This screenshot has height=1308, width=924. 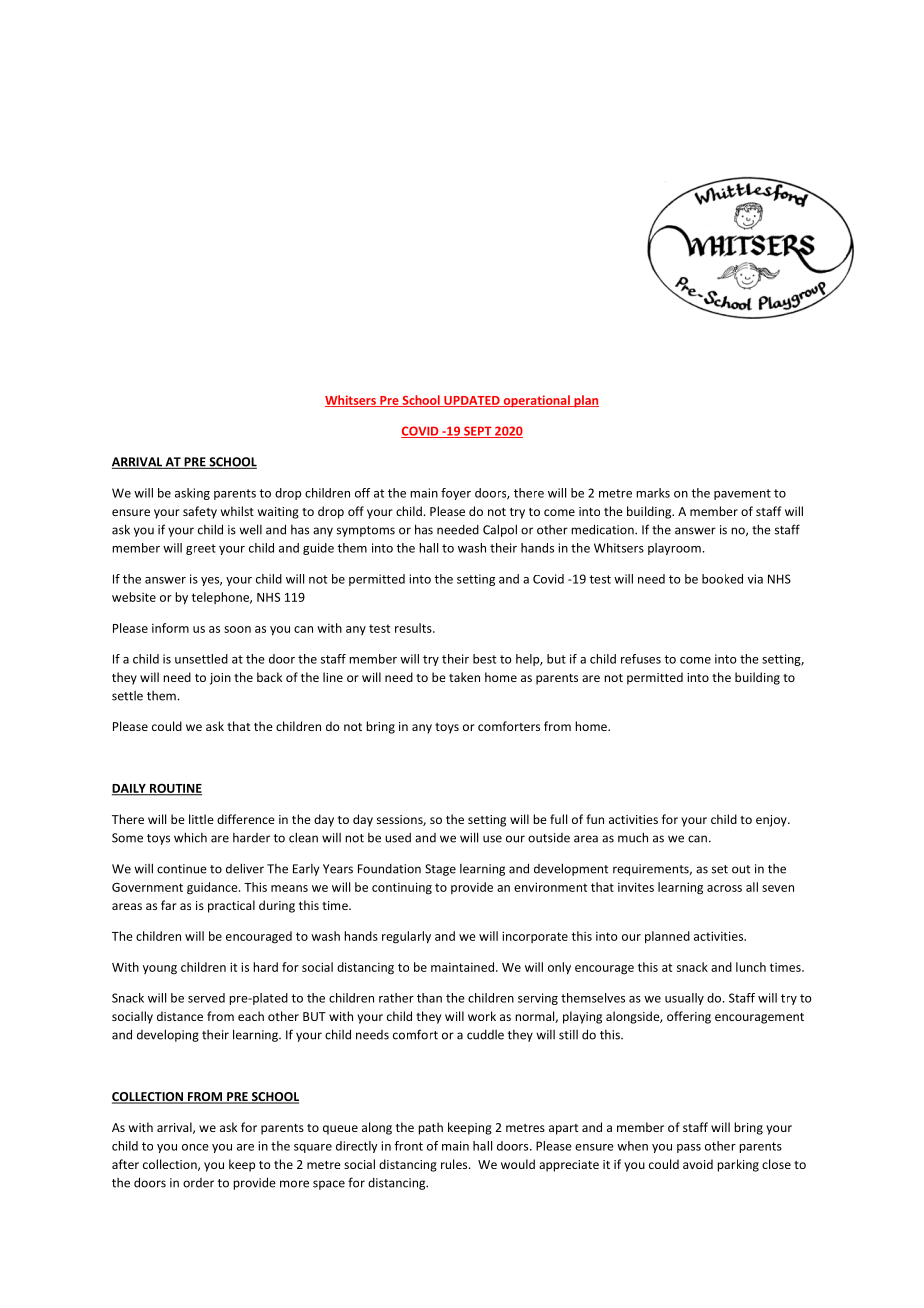 I want to click on SEPT, so click(x=478, y=432).
